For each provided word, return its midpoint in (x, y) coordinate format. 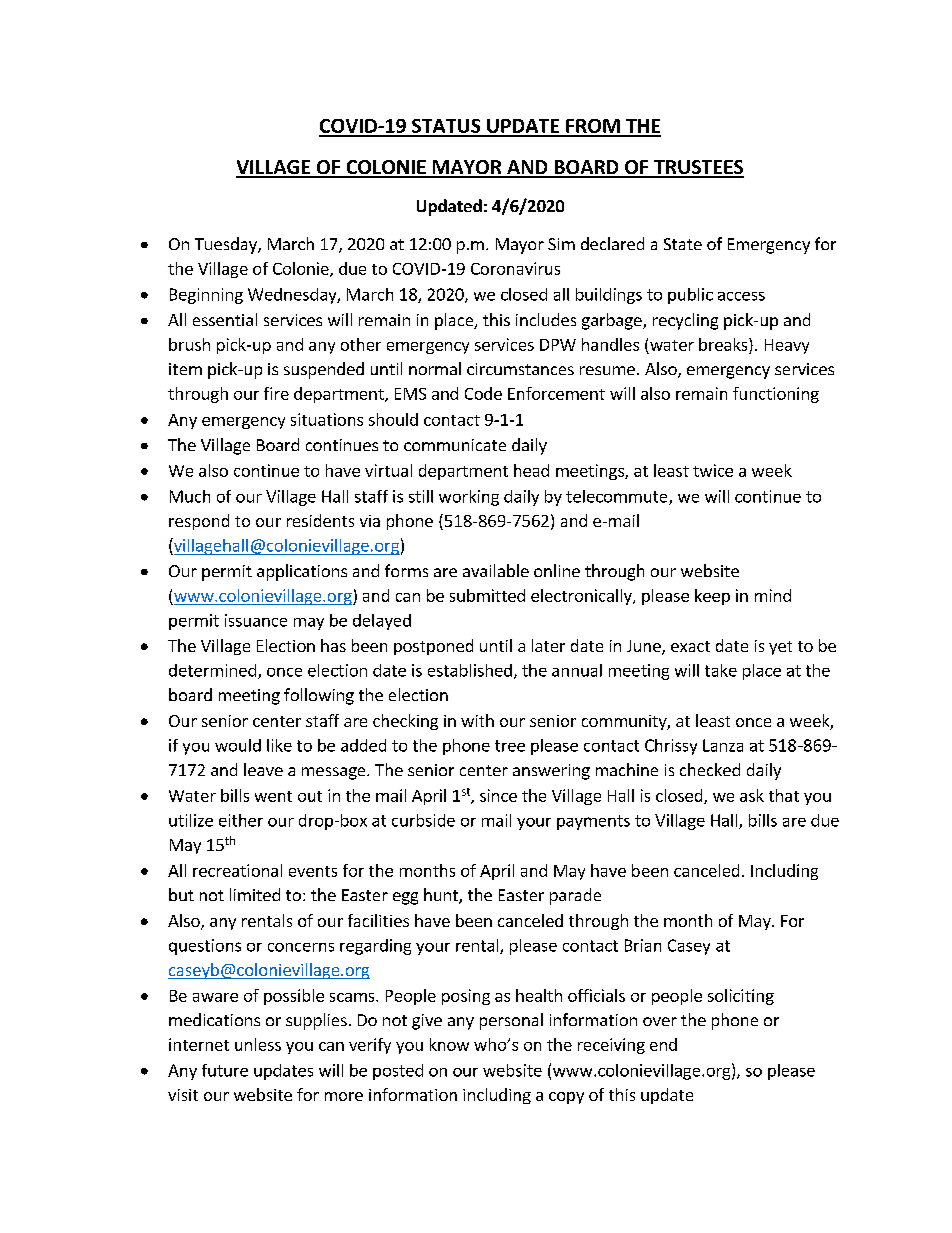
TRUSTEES (698, 168)
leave (263, 769)
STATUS (446, 127)
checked (710, 769)
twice (713, 470)
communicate (455, 445)
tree (510, 746)
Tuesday (227, 245)
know (449, 1044)
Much (190, 496)
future (225, 1070)
